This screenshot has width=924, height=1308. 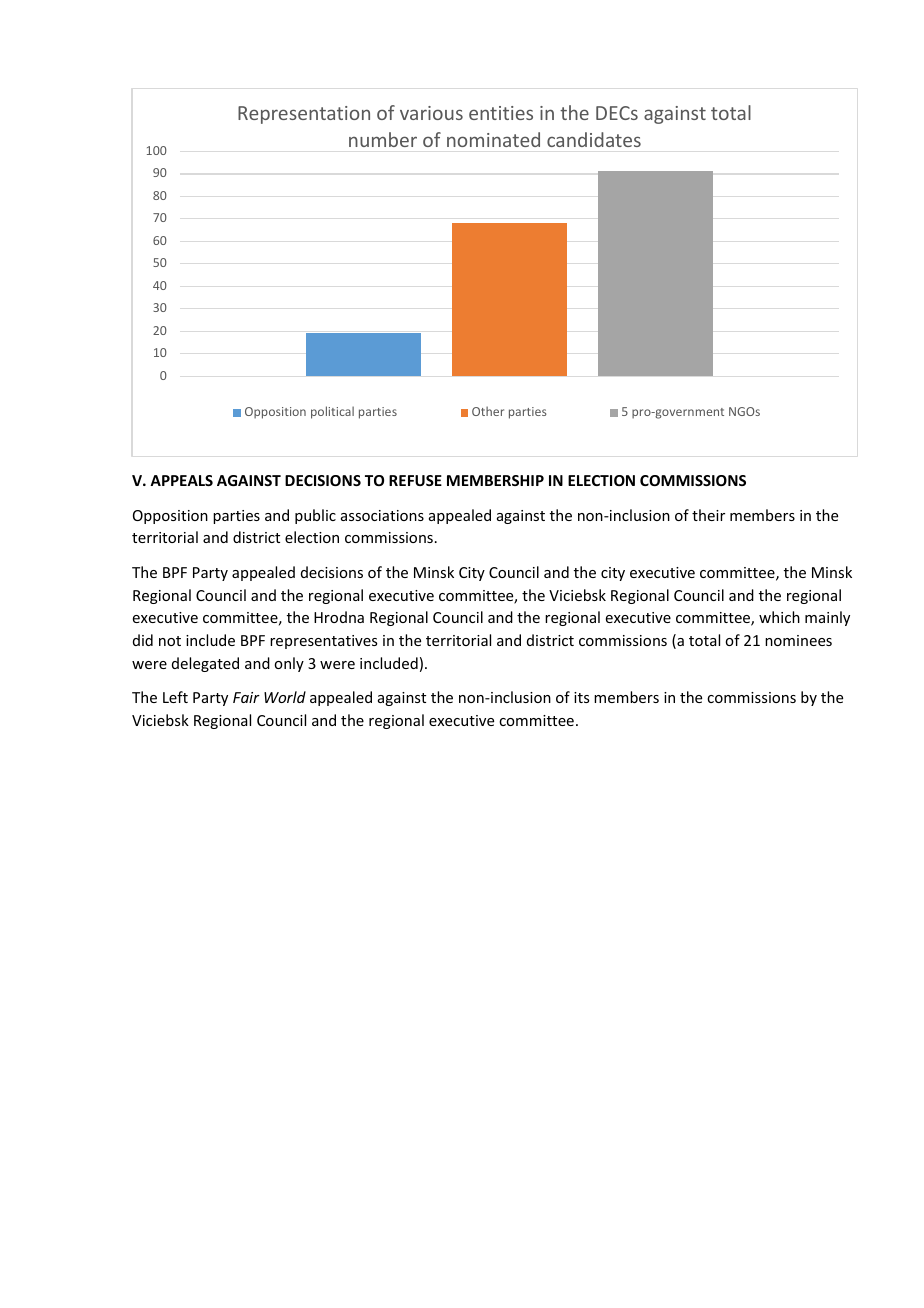 What do you see at coordinates (304, 115) in the screenshot?
I see `Representation` at bounding box center [304, 115].
